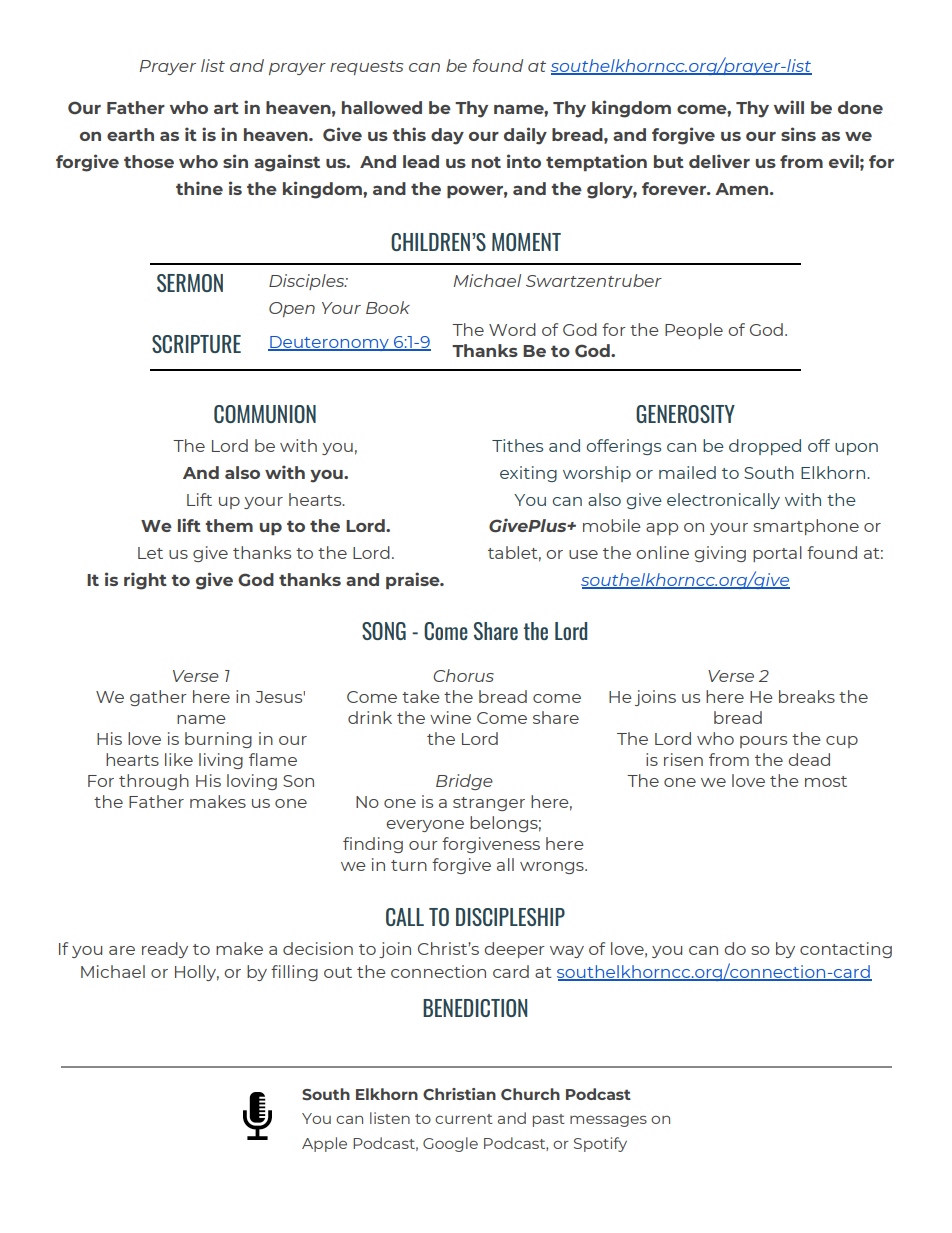  What do you see at coordinates (414, 580) in the image?
I see `praise` at bounding box center [414, 580].
